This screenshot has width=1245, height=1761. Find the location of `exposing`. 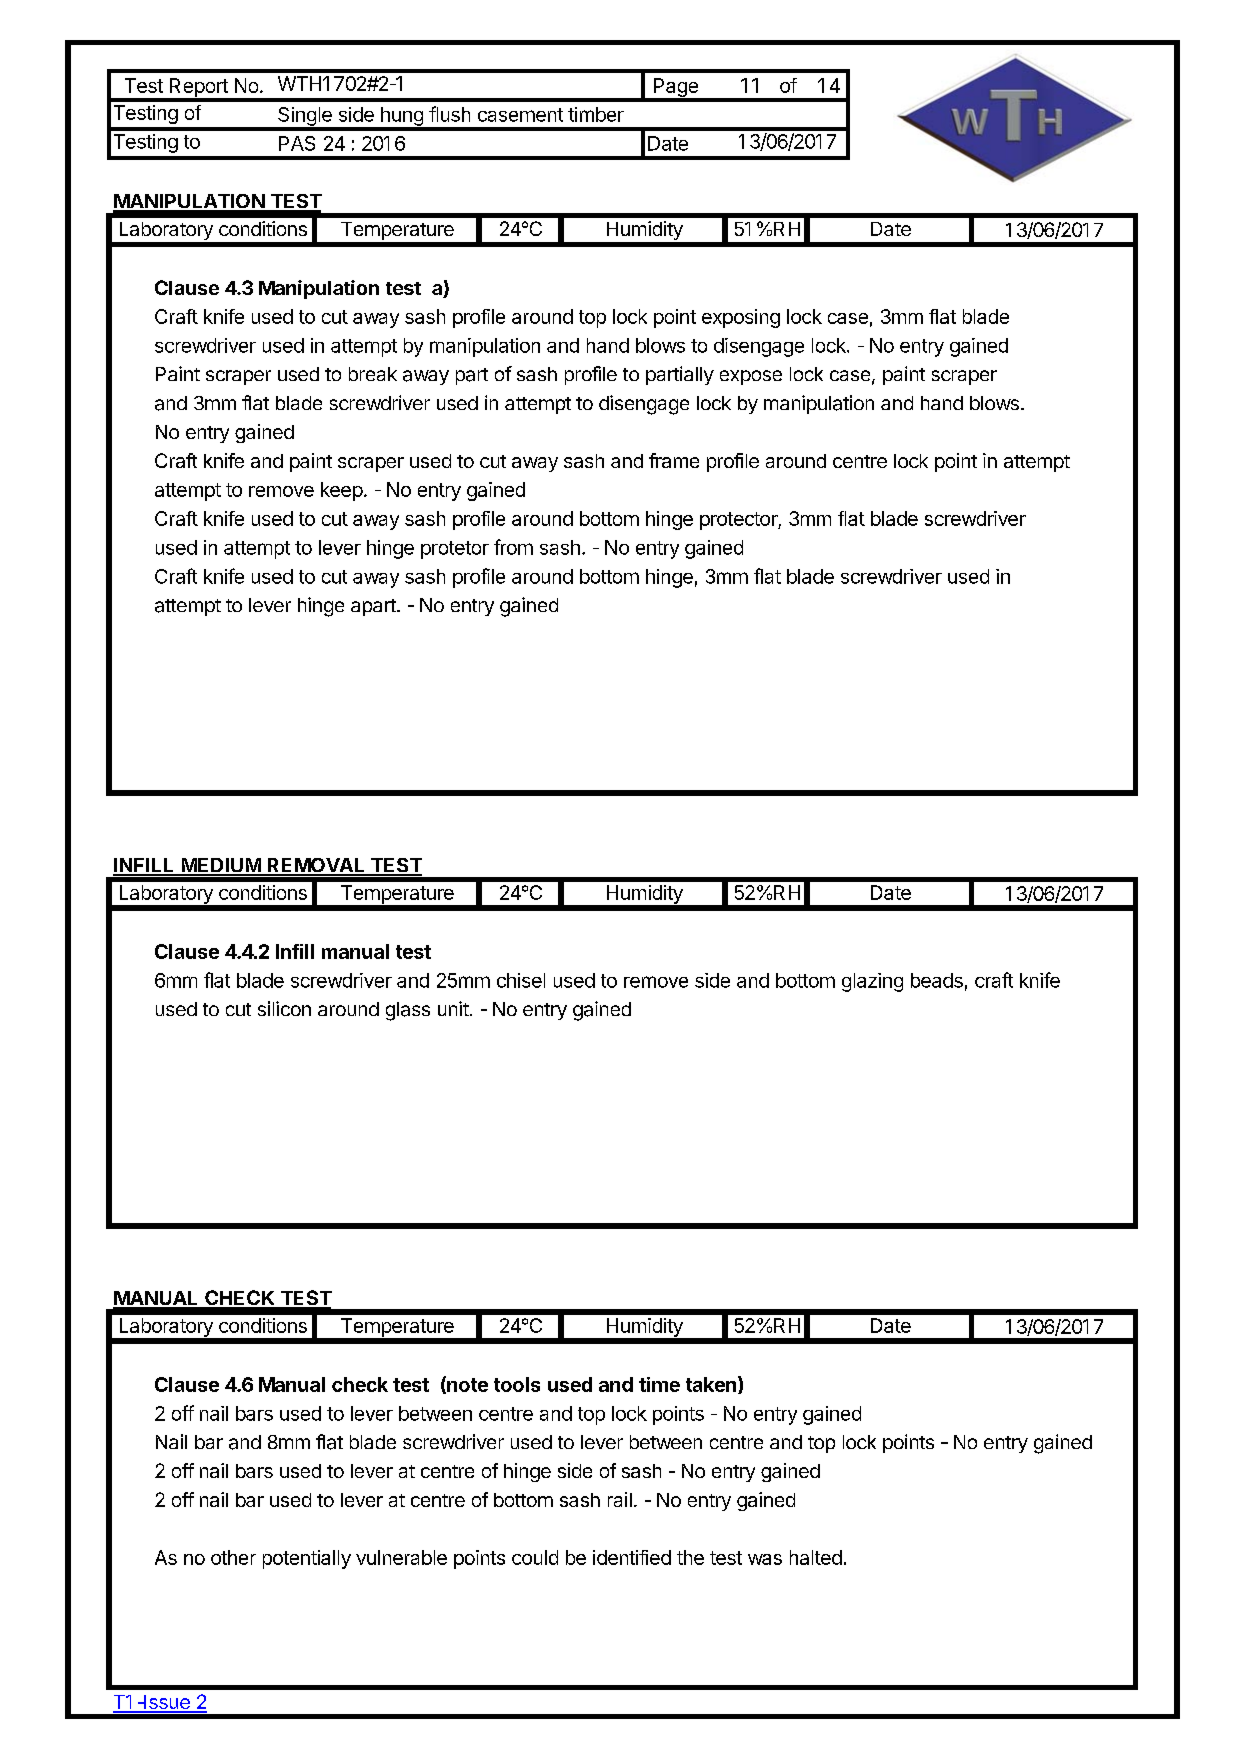

exposing is located at coordinates (741, 318).
